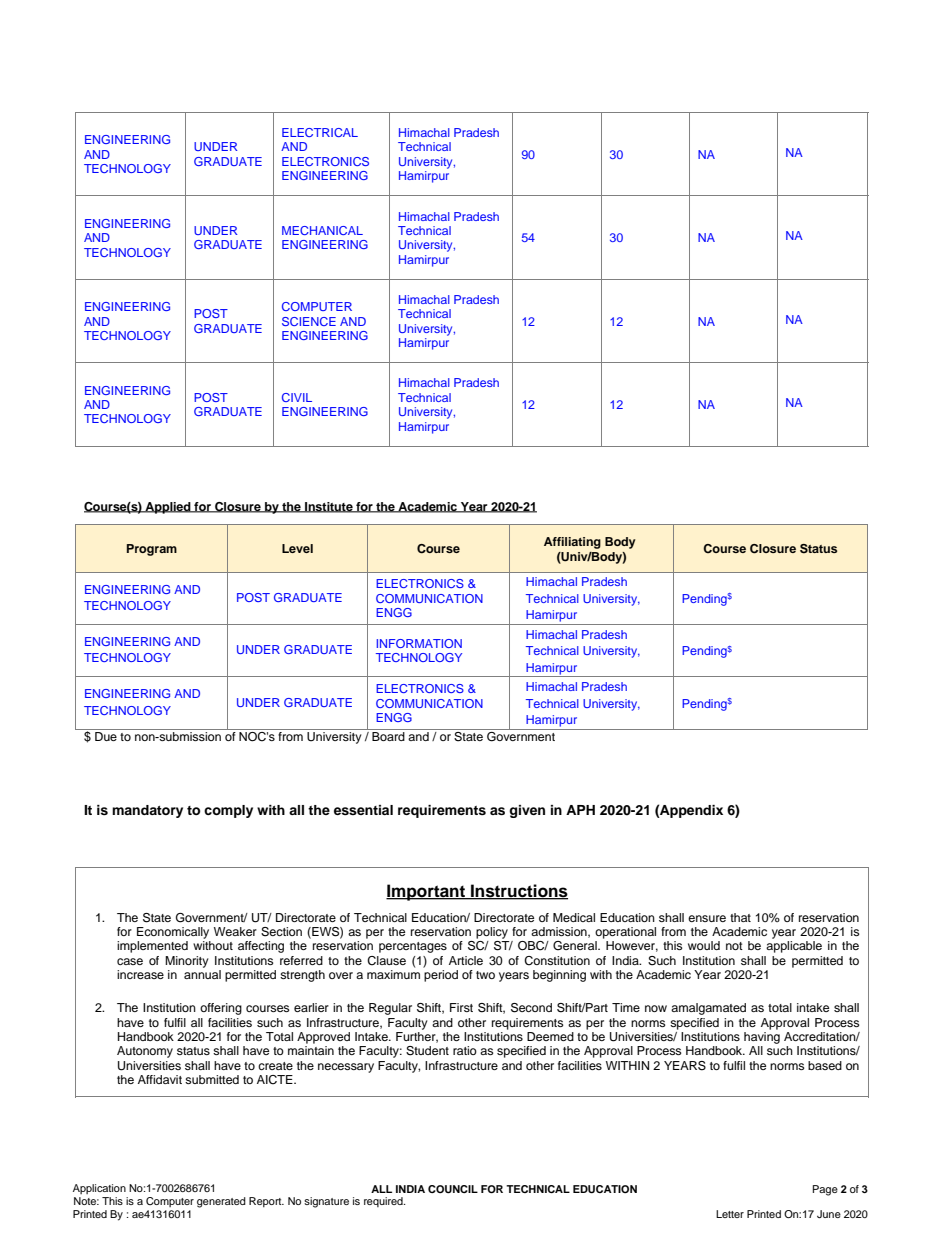  Describe the element at coordinates (309, 321) in the screenshot. I see `SCIENCE` at that location.
